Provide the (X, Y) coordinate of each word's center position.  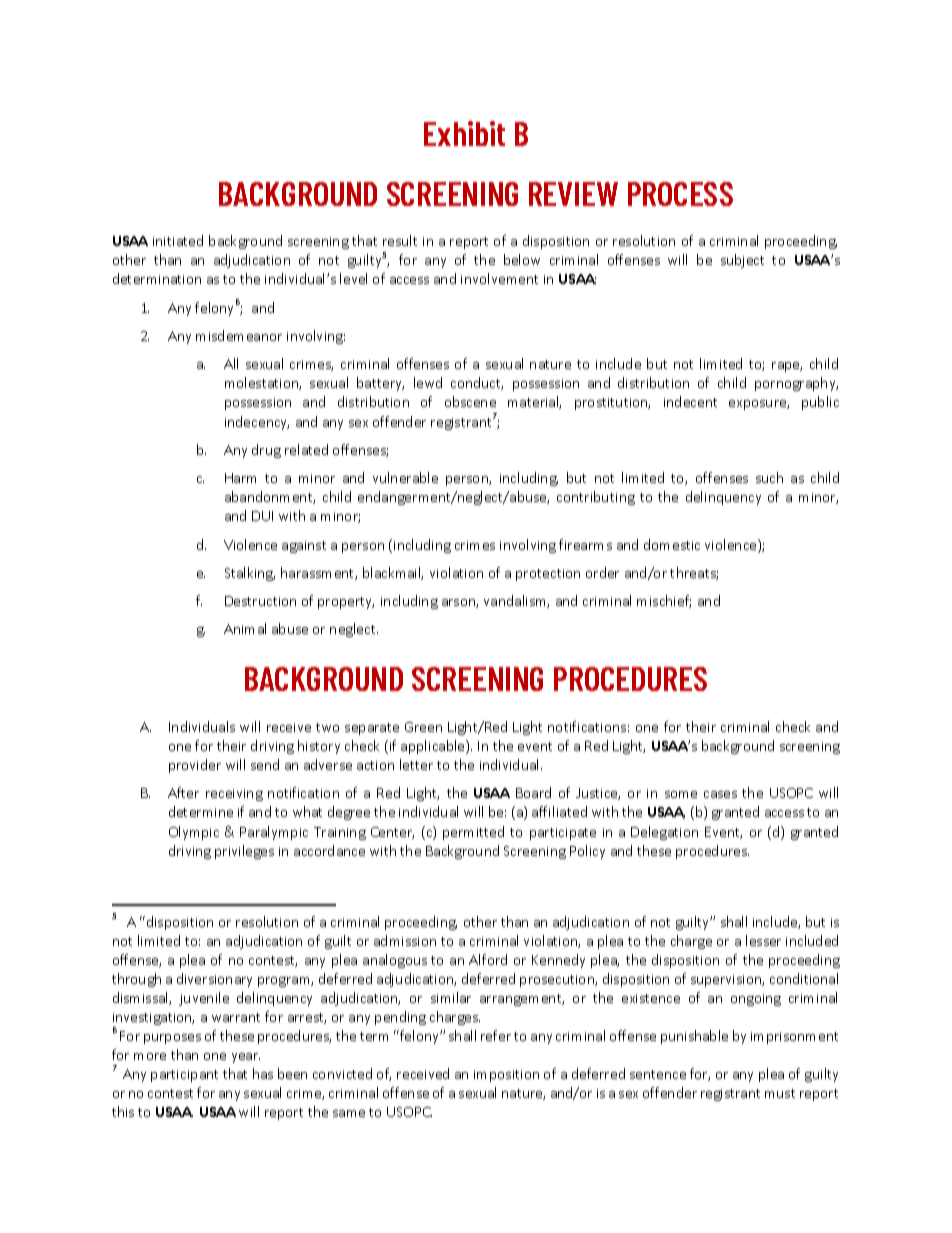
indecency (257, 423)
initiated (178, 240)
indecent (690, 401)
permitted (473, 833)
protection (548, 575)
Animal (245, 628)
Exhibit (464, 133)
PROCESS (680, 194)
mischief (664, 601)
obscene (470, 401)
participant (184, 1076)
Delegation (664, 833)
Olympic (194, 833)
